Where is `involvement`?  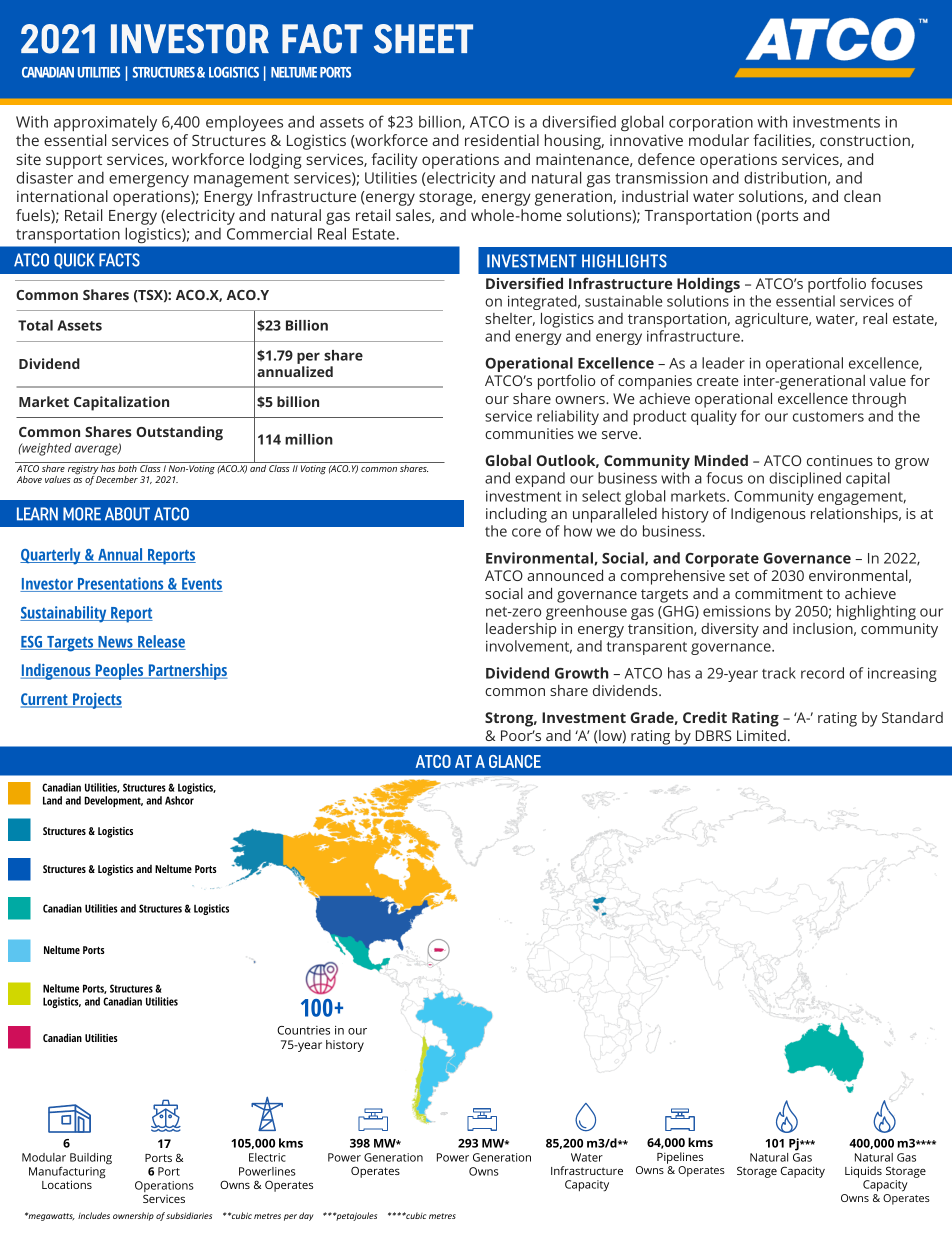
involvement is located at coordinates (529, 647).
